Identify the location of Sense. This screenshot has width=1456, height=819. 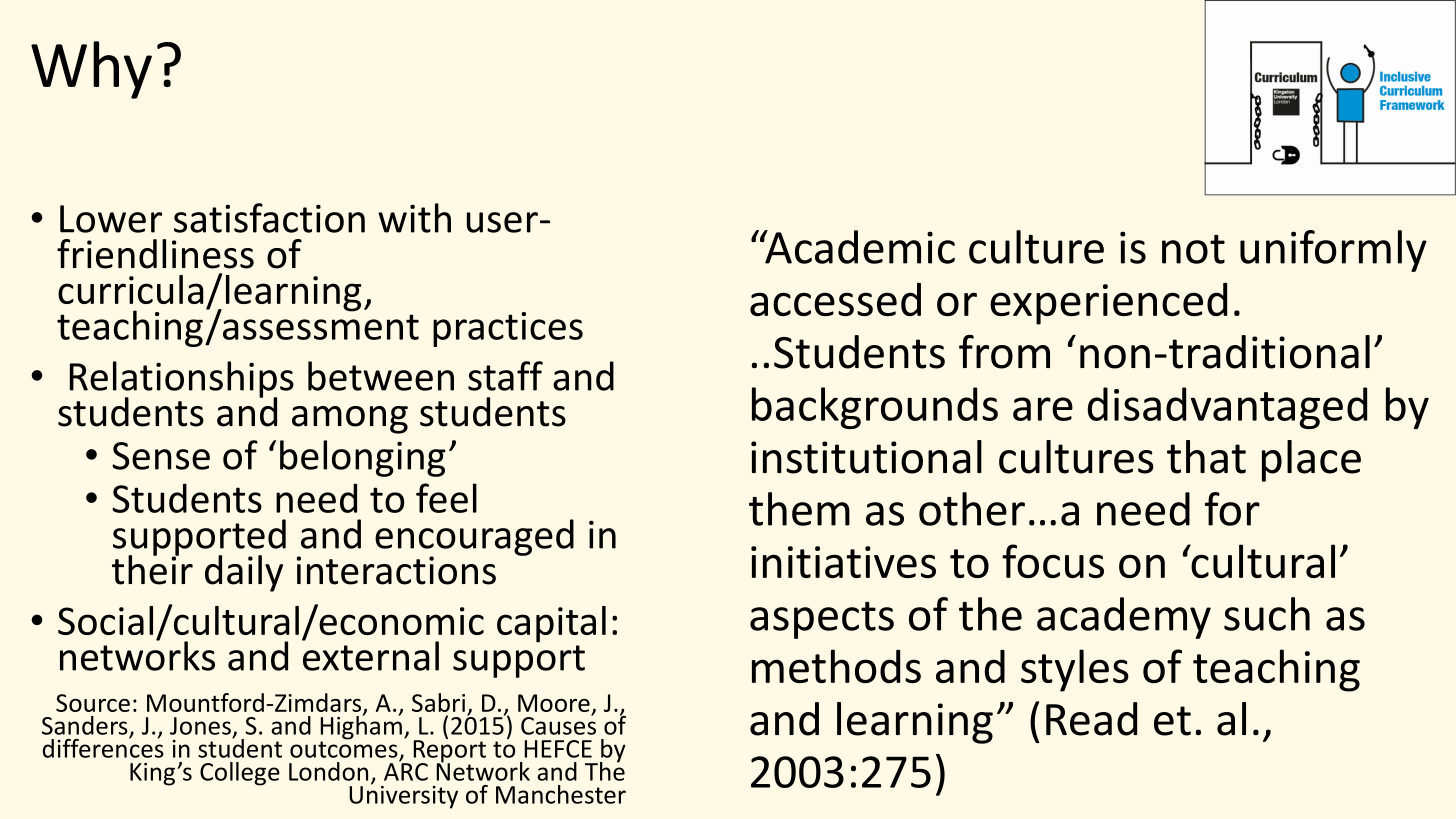
(161, 456).
